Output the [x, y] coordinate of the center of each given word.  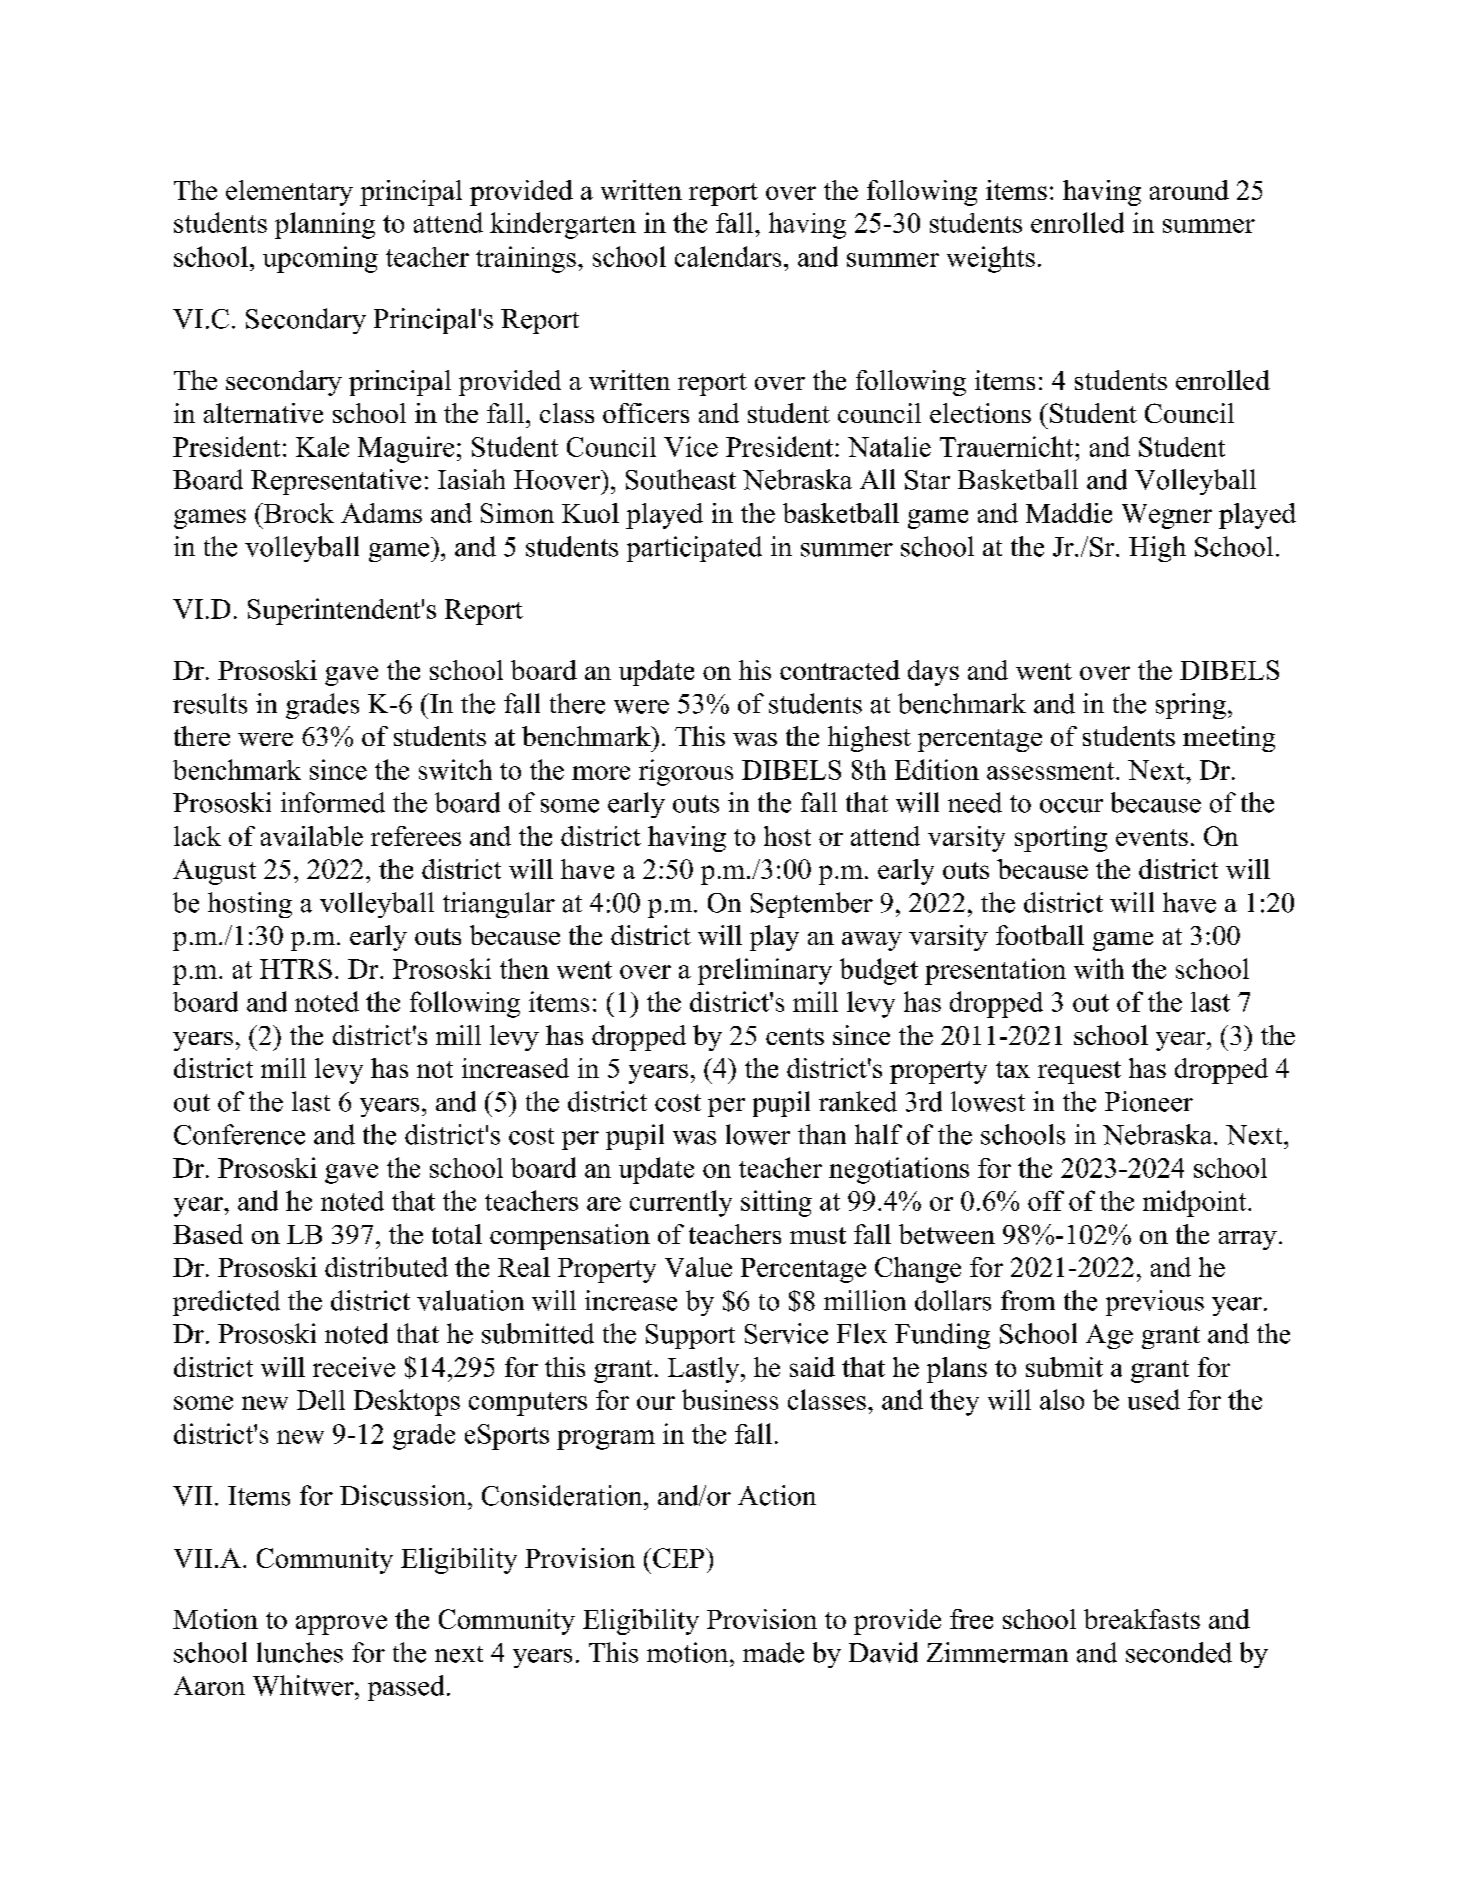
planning [325, 225]
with [1099, 968]
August [214, 872]
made [773, 1652]
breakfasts [1142, 1619]
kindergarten [563, 225]
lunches [300, 1652]
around [1189, 190]
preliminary [765, 971]
